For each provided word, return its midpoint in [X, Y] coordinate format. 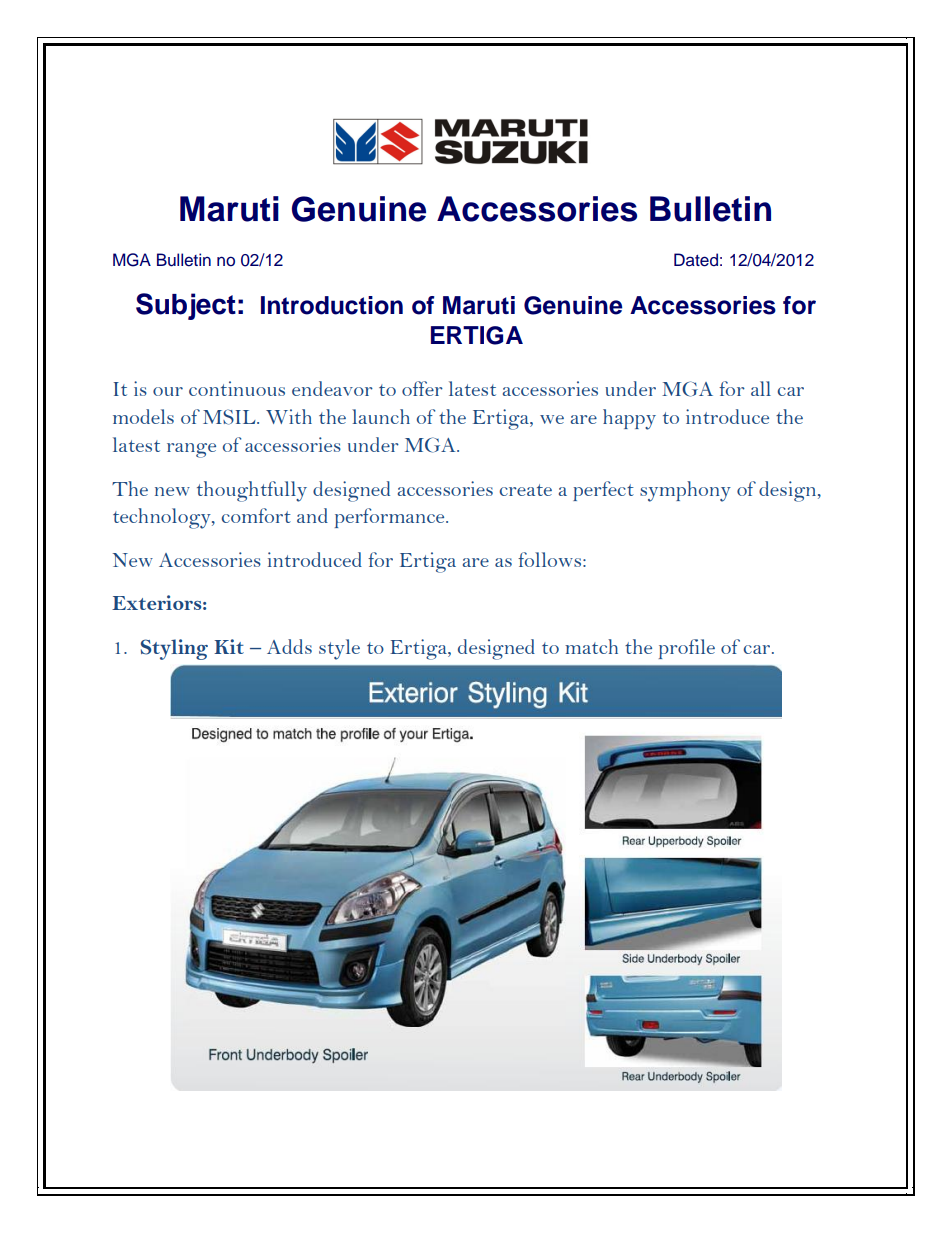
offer [422, 388]
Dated [696, 260]
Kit [229, 646]
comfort [256, 515]
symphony [685, 491]
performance [391, 518]
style [339, 649]
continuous [237, 388]
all [761, 388]
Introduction [332, 305]
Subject [186, 306]
